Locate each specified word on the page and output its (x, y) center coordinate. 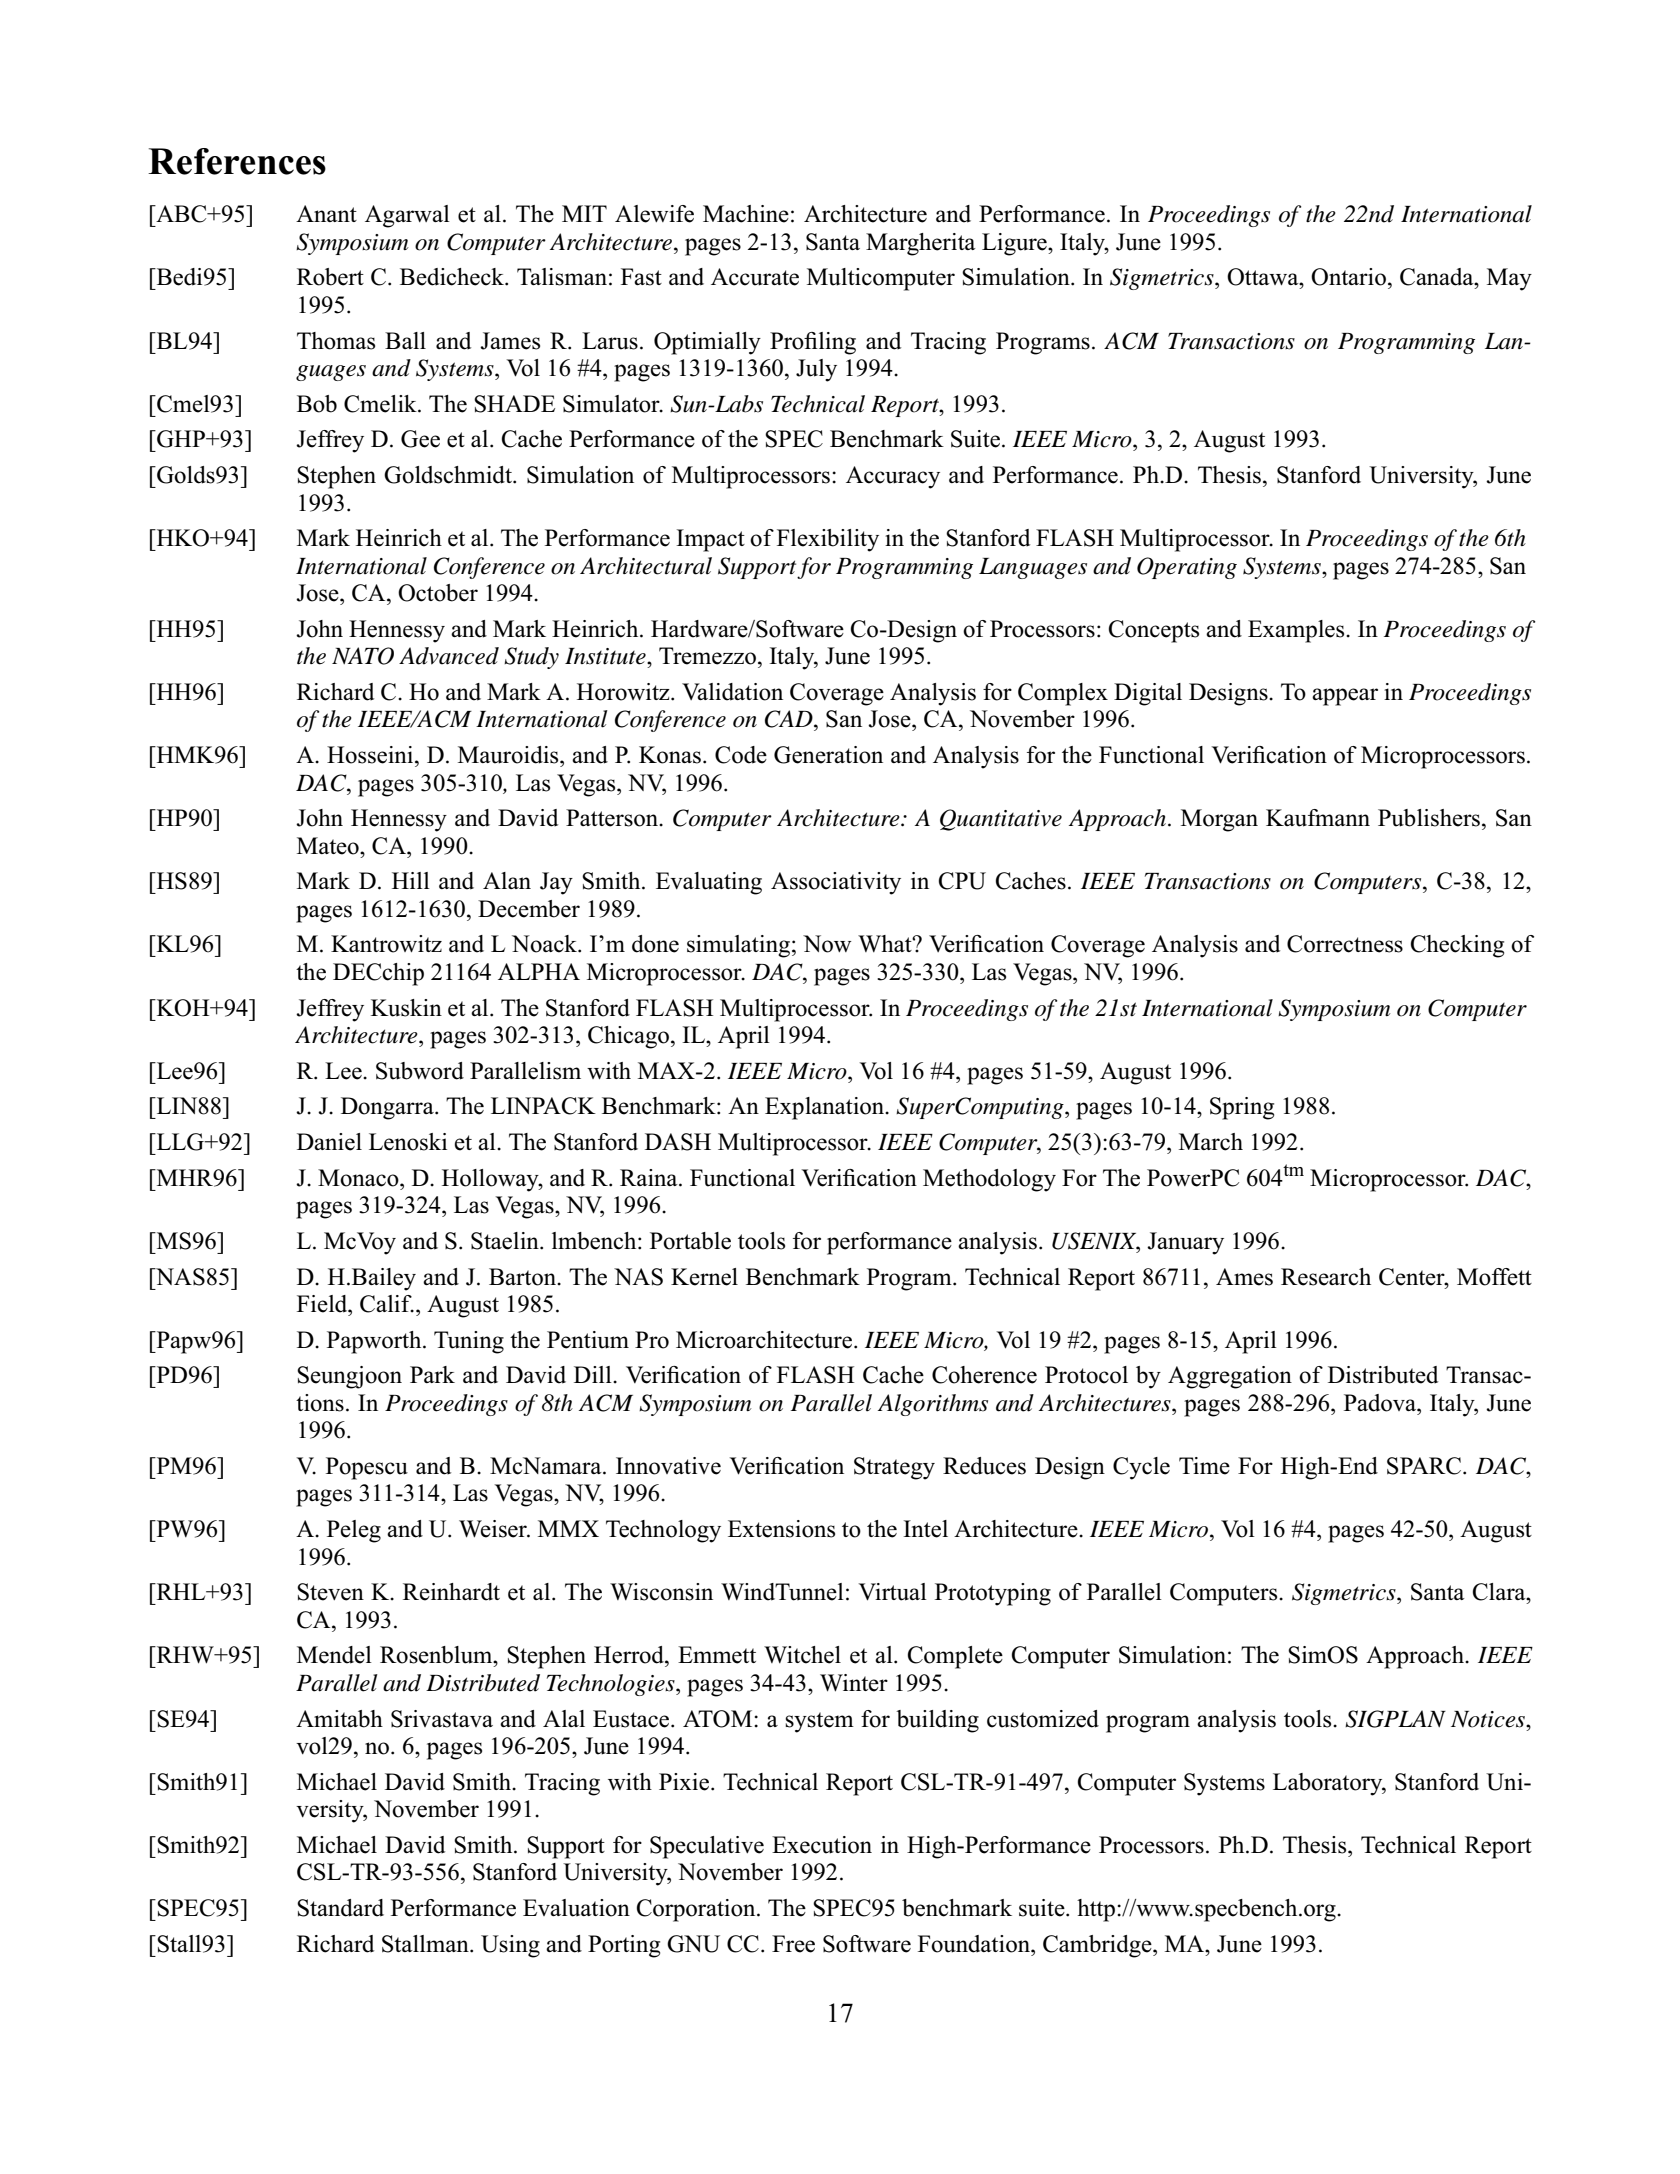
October (438, 593)
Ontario (1348, 277)
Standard (340, 1908)
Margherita (921, 244)
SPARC (1425, 1466)
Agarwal (407, 216)
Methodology (989, 1180)
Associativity (836, 883)
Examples (1297, 631)
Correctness (1345, 944)
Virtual (892, 1592)
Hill (411, 880)
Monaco (359, 1178)
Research (1326, 1277)
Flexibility (828, 540)
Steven (330, 1592)
